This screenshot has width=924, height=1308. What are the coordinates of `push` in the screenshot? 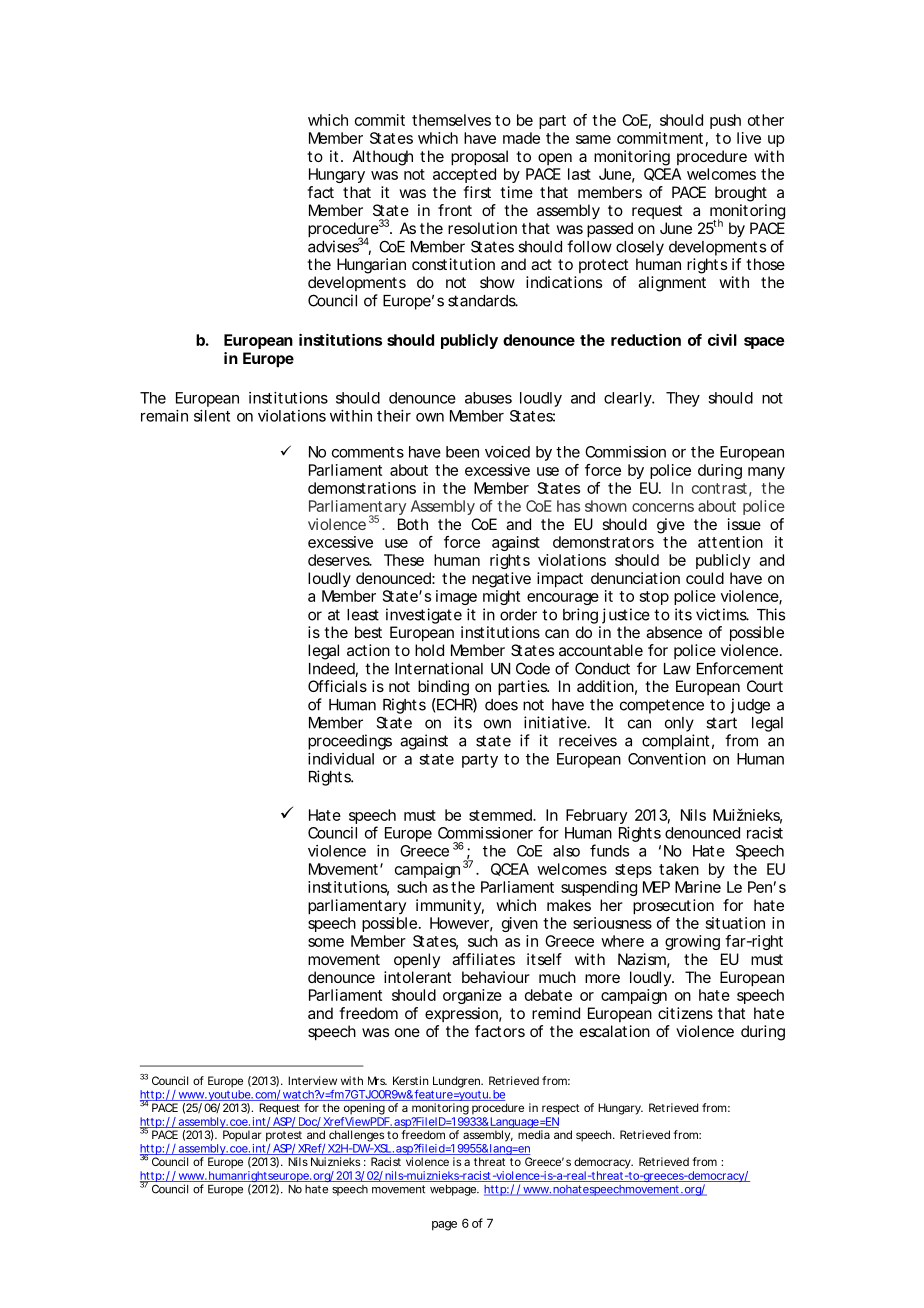 It's located at (725, 121).
